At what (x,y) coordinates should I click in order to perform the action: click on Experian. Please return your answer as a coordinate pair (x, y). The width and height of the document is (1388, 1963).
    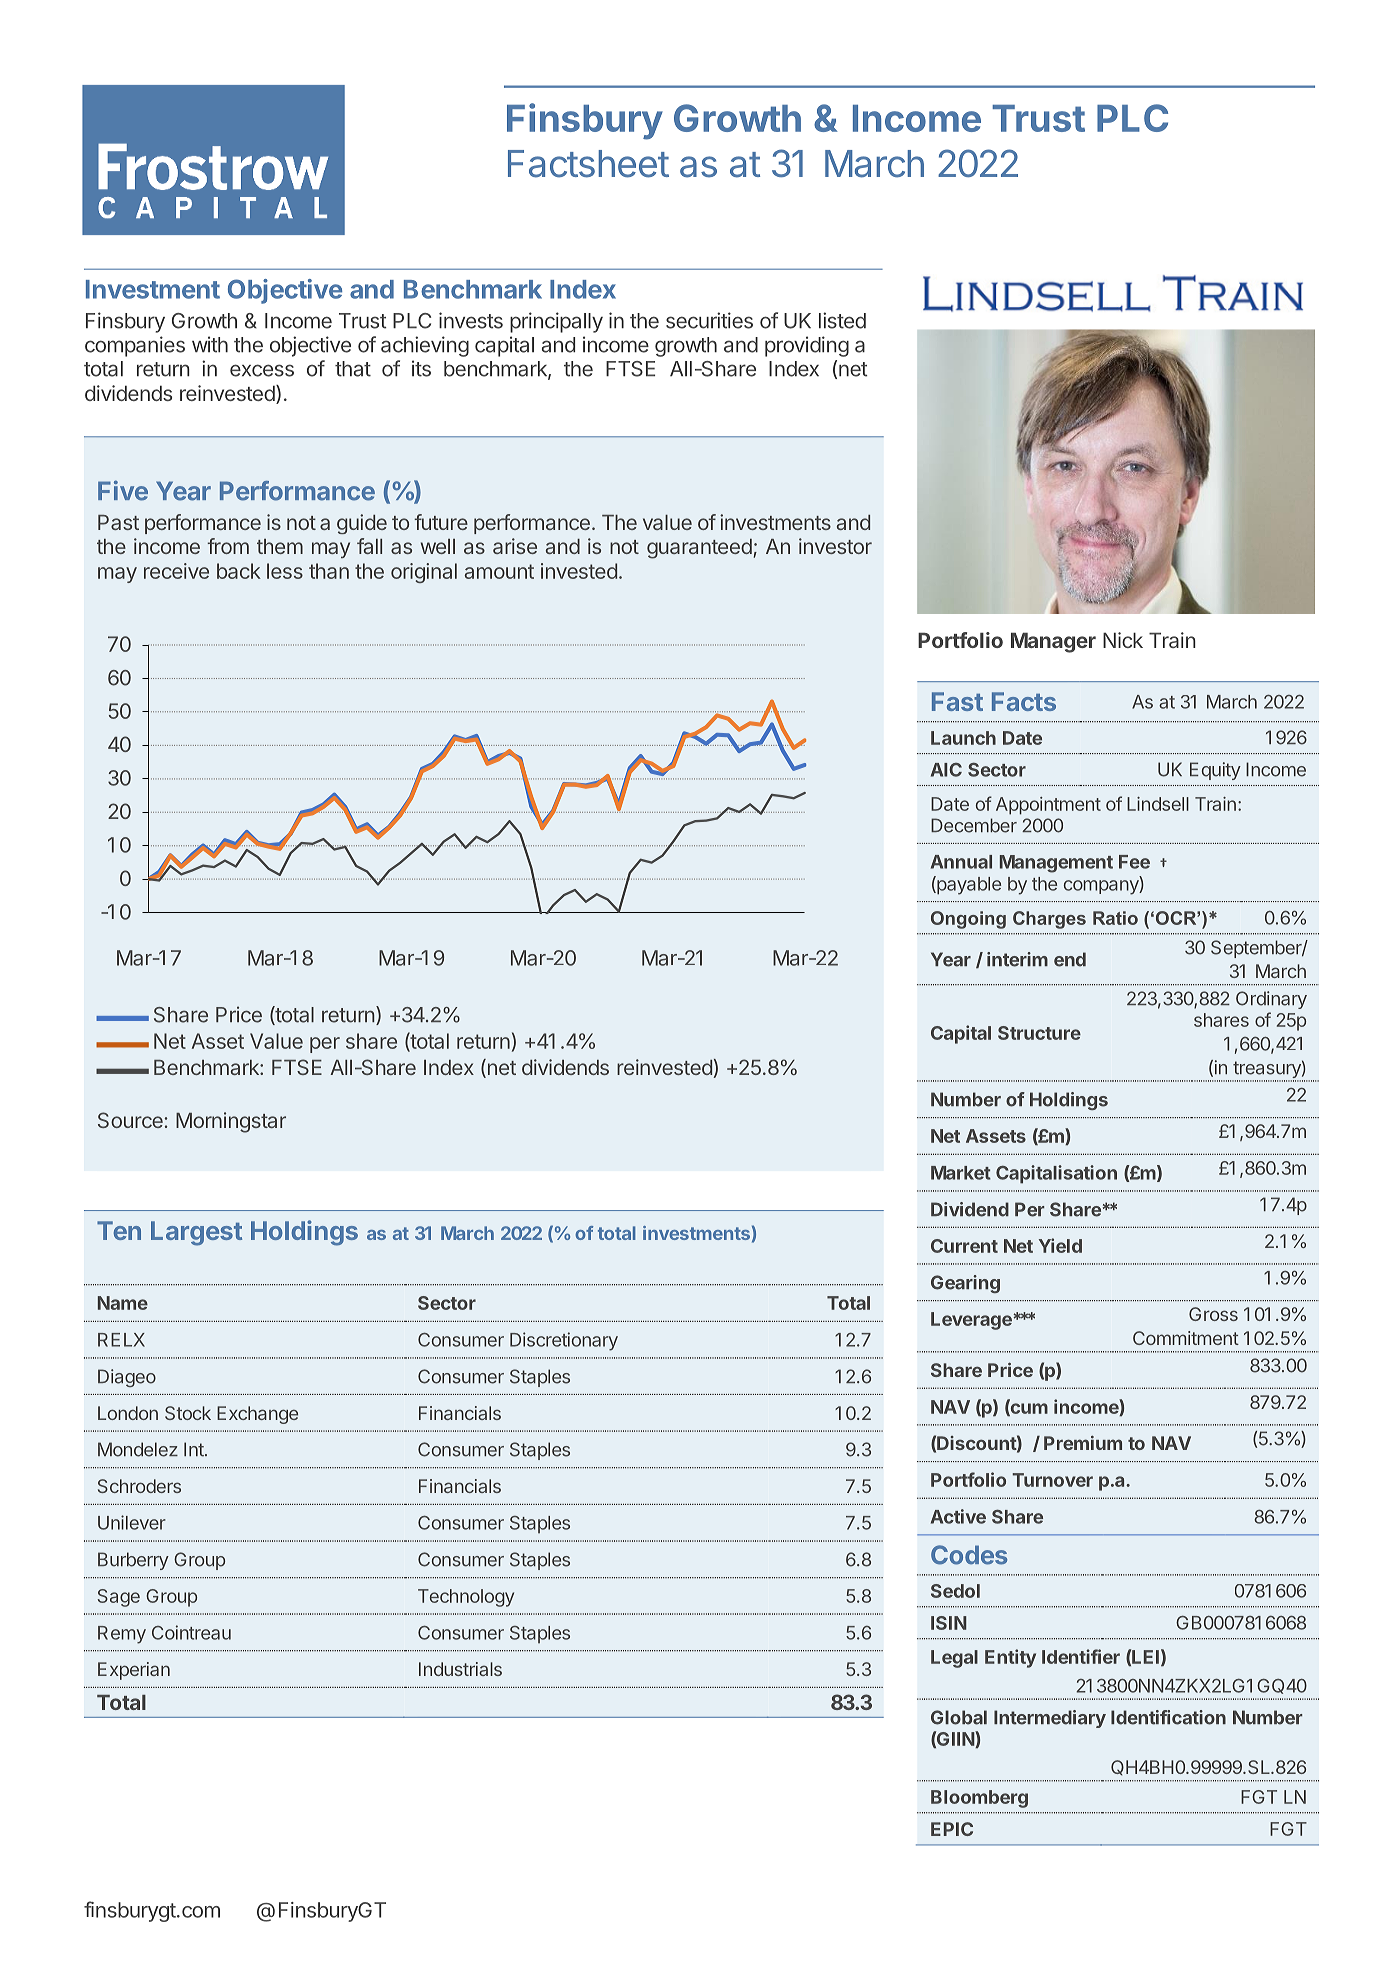
    Looking at the image, I should click on (134, 1671).
